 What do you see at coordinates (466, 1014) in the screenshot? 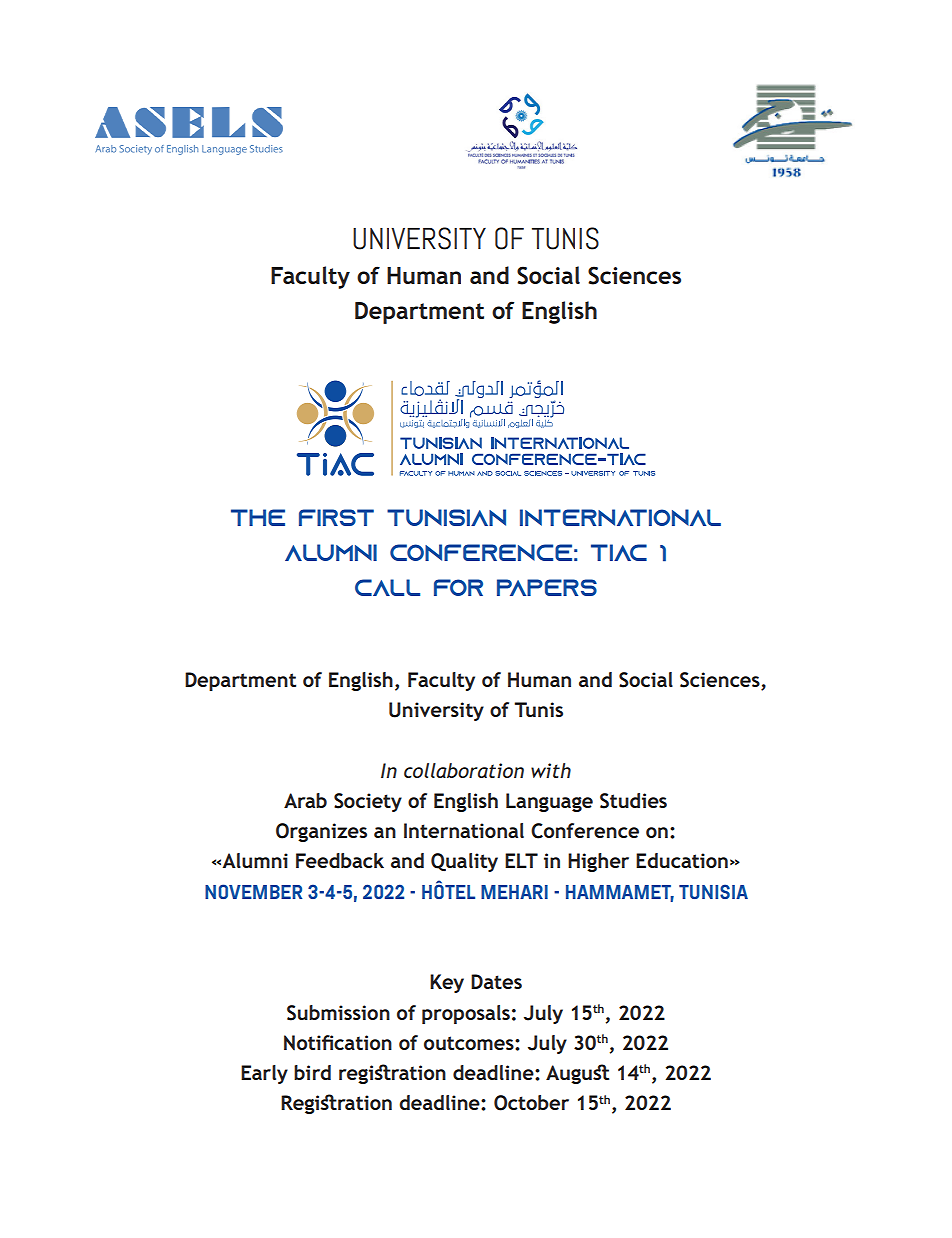
I see `proposals` at bounding box center [466, 1014].
